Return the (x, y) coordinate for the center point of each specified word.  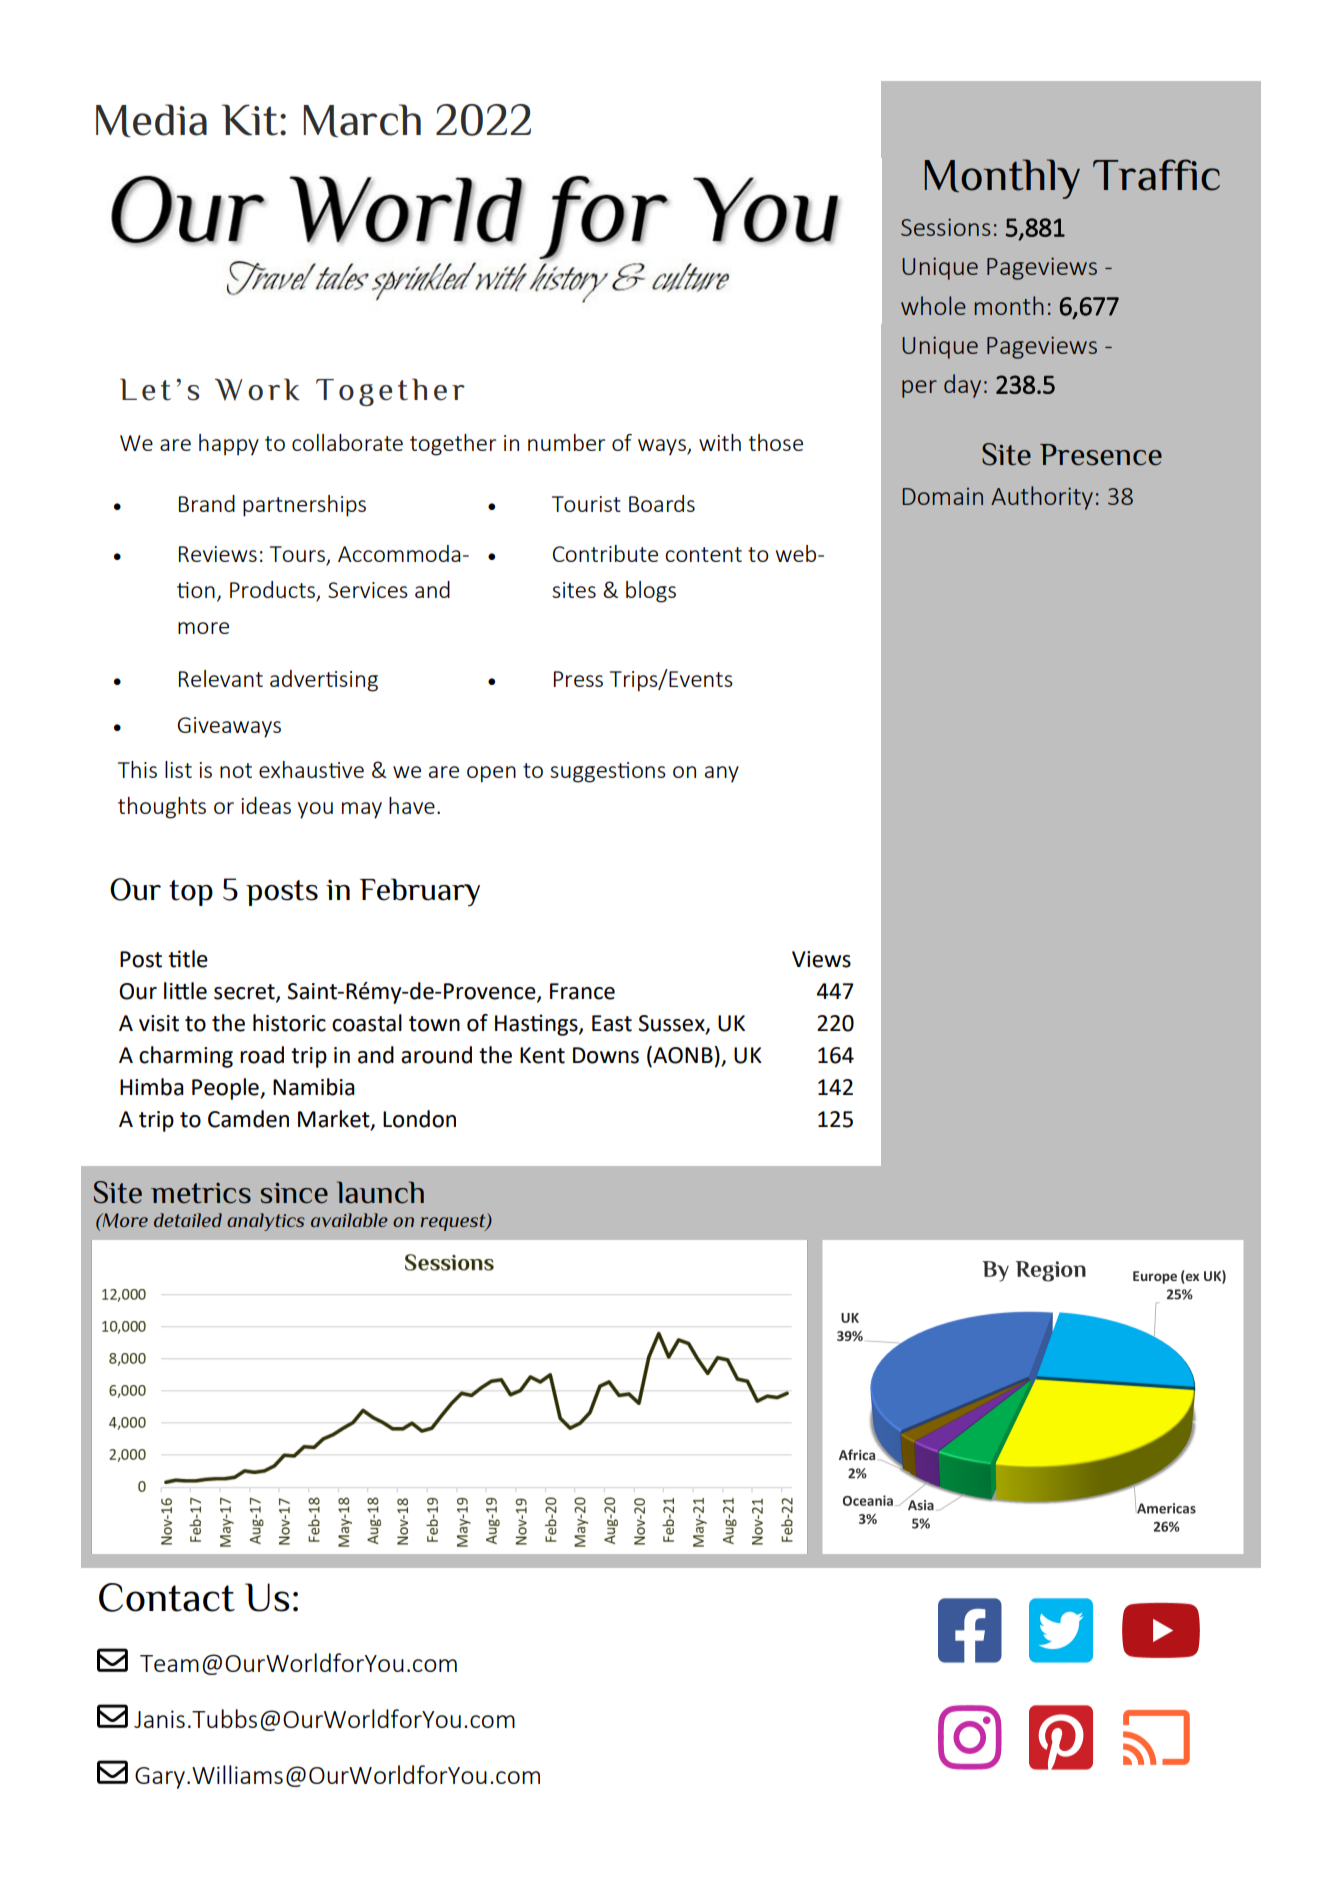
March (362, 120)
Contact (167, 1597)
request (454, 1222)
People (226, 1089)
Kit (250, 120)
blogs (651, 592)
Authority (1042, 498)
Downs (606, 1055)
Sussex (672, 1024)
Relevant (221, 678)
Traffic (1156, 175)
